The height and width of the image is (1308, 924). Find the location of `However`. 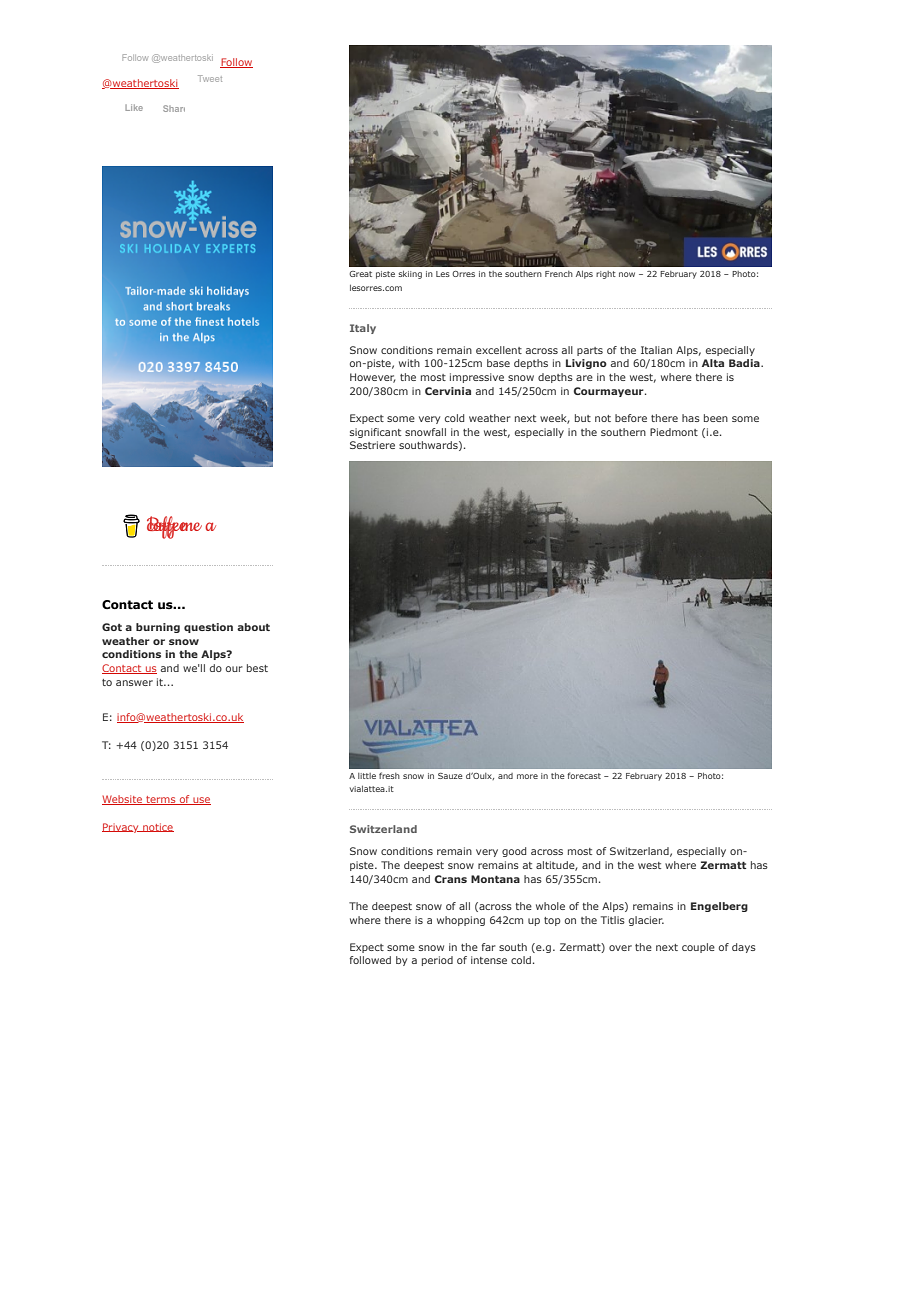

However is located at coordinates (373, 378).
